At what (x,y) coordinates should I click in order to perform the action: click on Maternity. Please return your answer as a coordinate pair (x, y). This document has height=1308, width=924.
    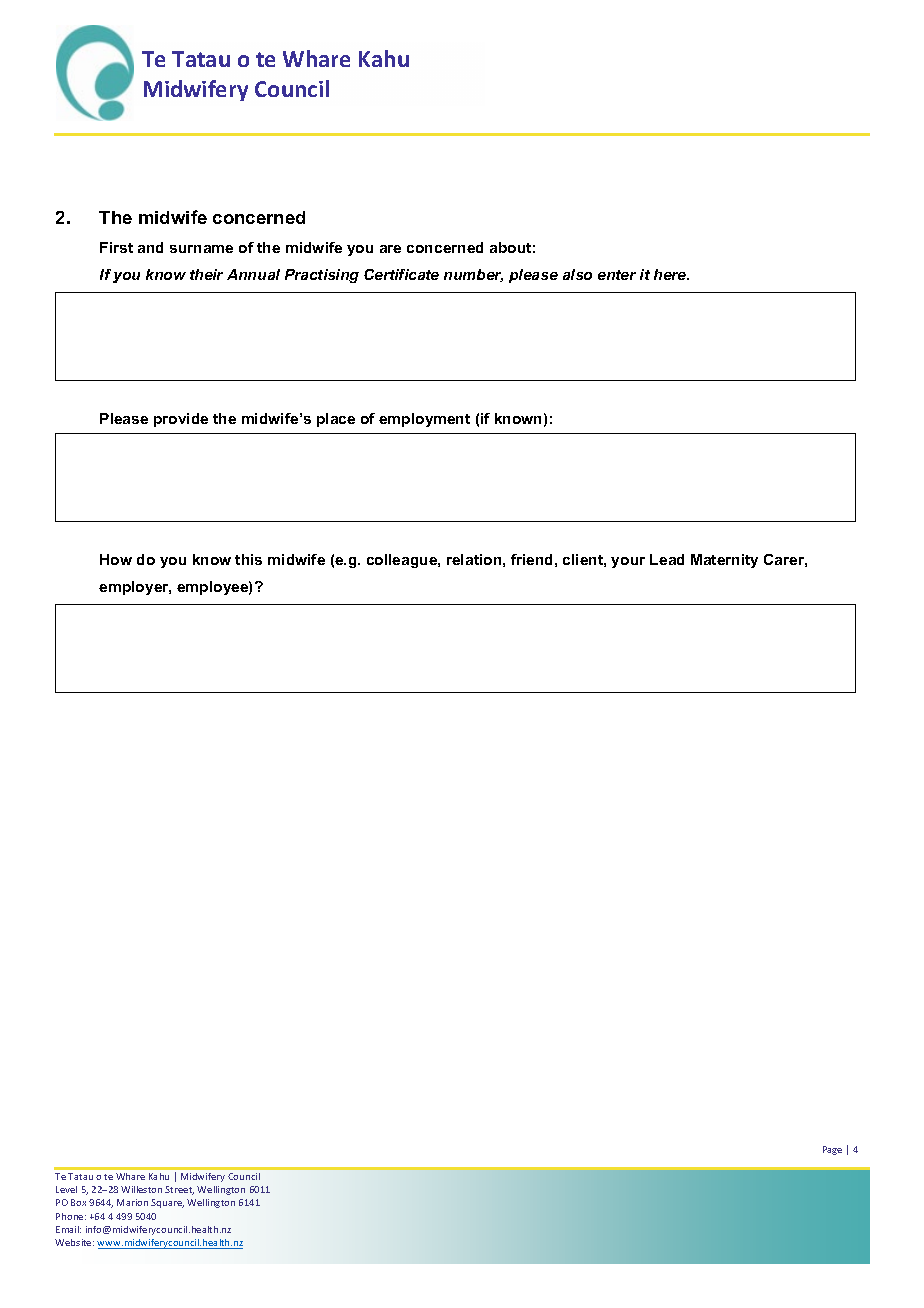
    Looking at the image, I should click on (724, 561).
